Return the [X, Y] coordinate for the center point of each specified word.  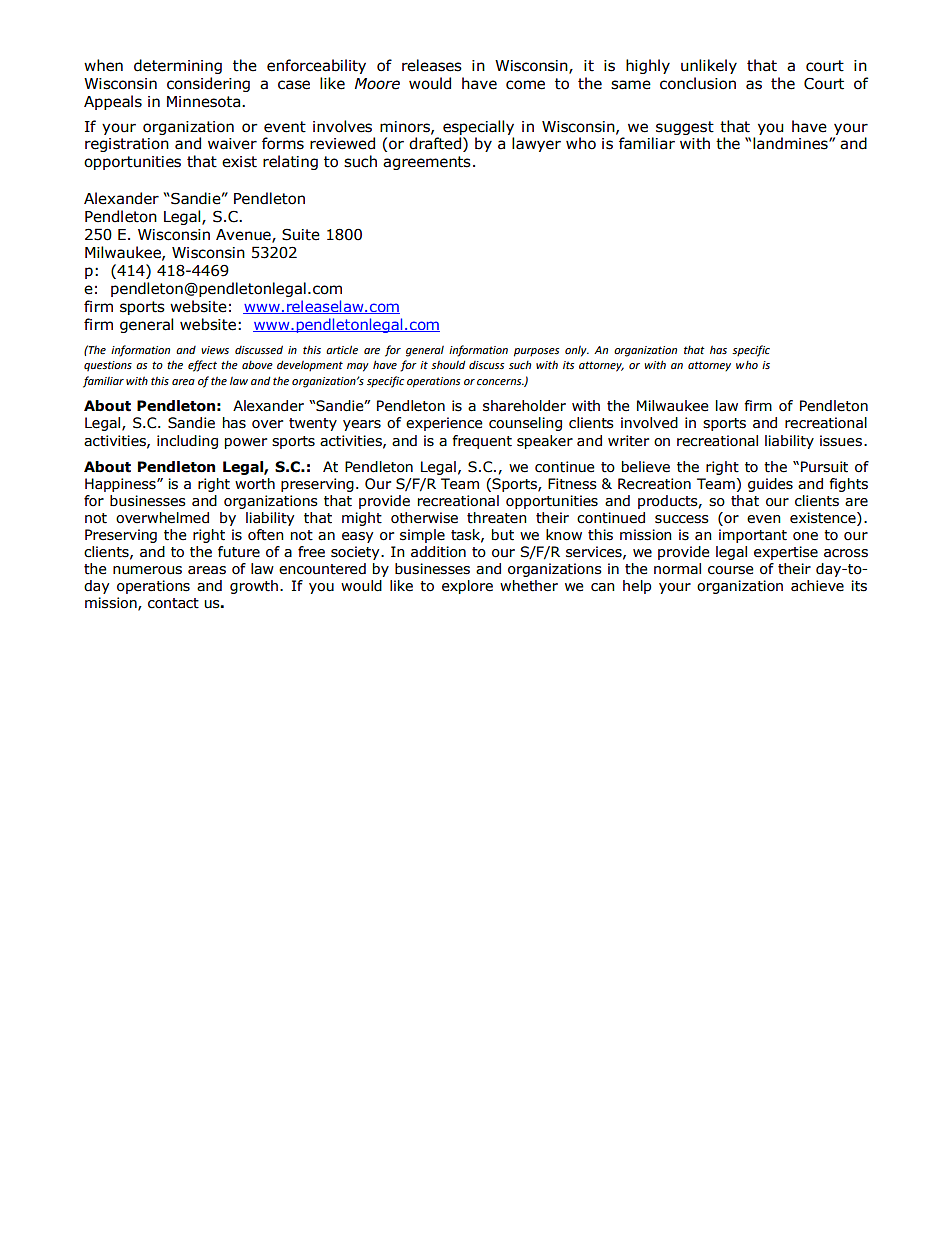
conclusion [698, 83]
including [187, 442]
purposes [536, 352]
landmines [791, 143]
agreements [427, 163]
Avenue [244, 236]
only [577, 351]
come [525, 85]
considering [208, 84]
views [215, 350]
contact [173, 603]
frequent [482, 442]
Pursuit [824, 467]
